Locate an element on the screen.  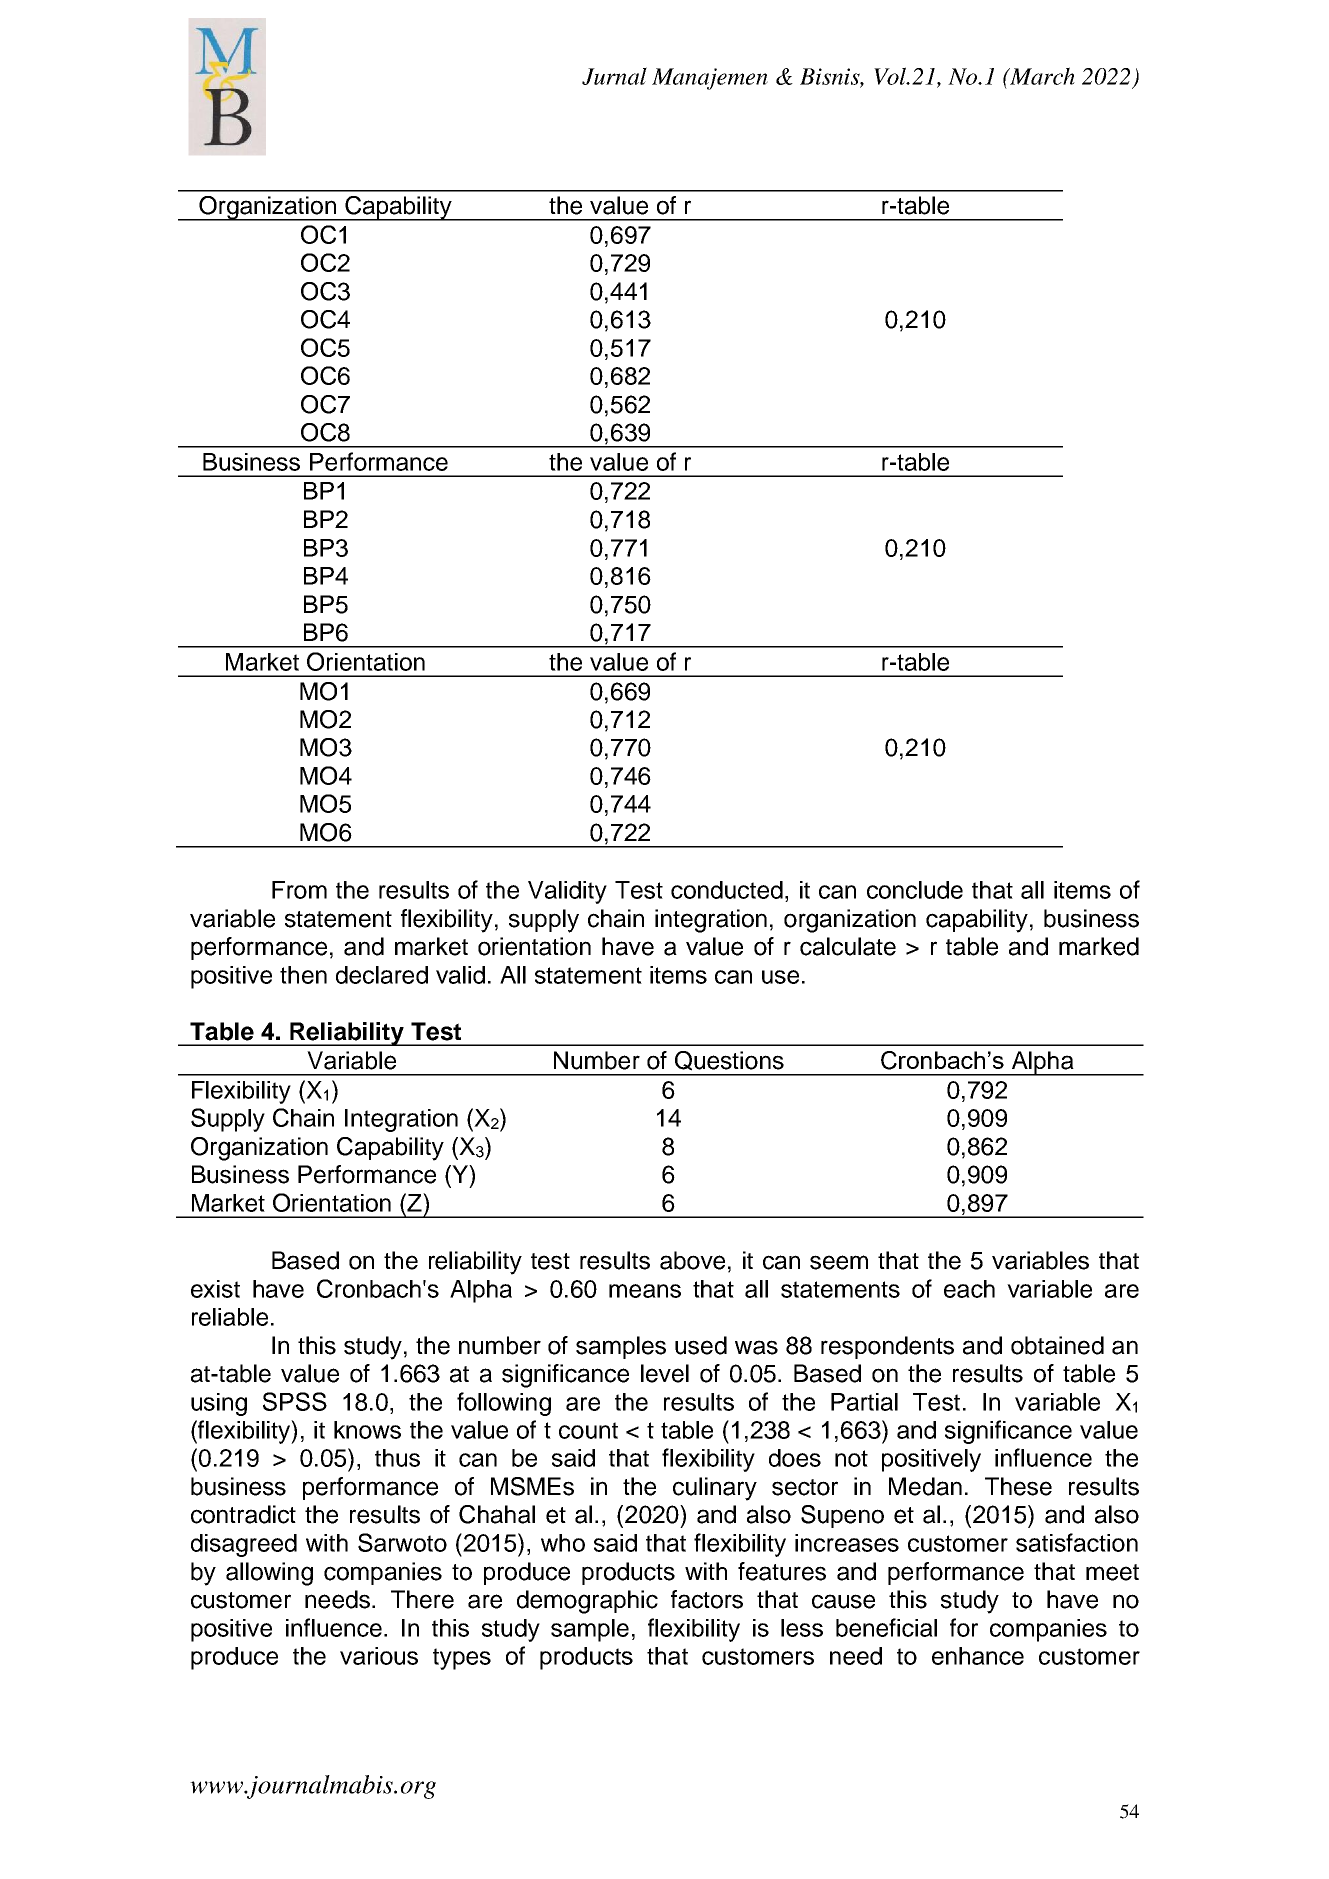
marked is located at coordinates (1099, 946).
